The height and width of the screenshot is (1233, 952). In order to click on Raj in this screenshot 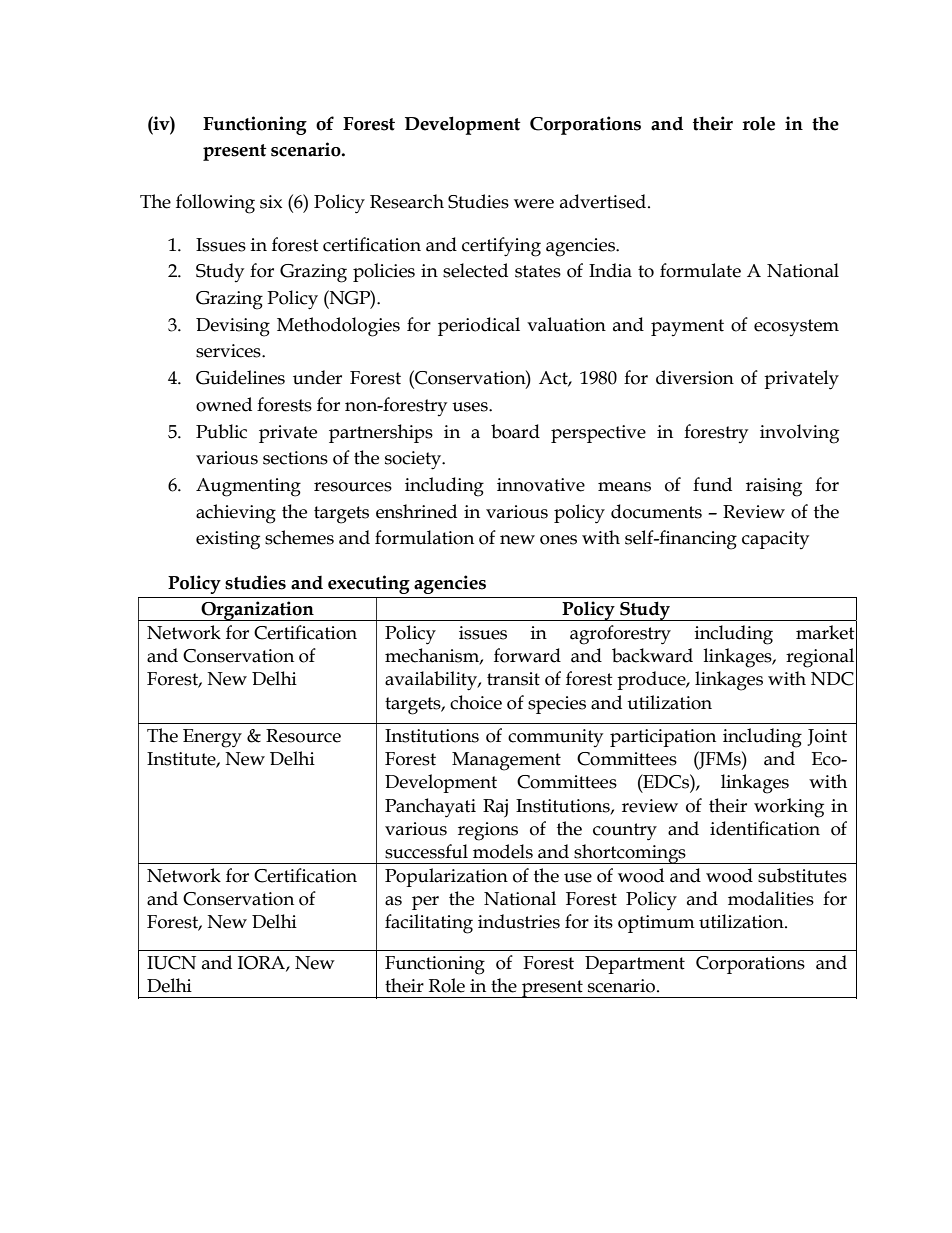, I will do `click(495, 808)`.
